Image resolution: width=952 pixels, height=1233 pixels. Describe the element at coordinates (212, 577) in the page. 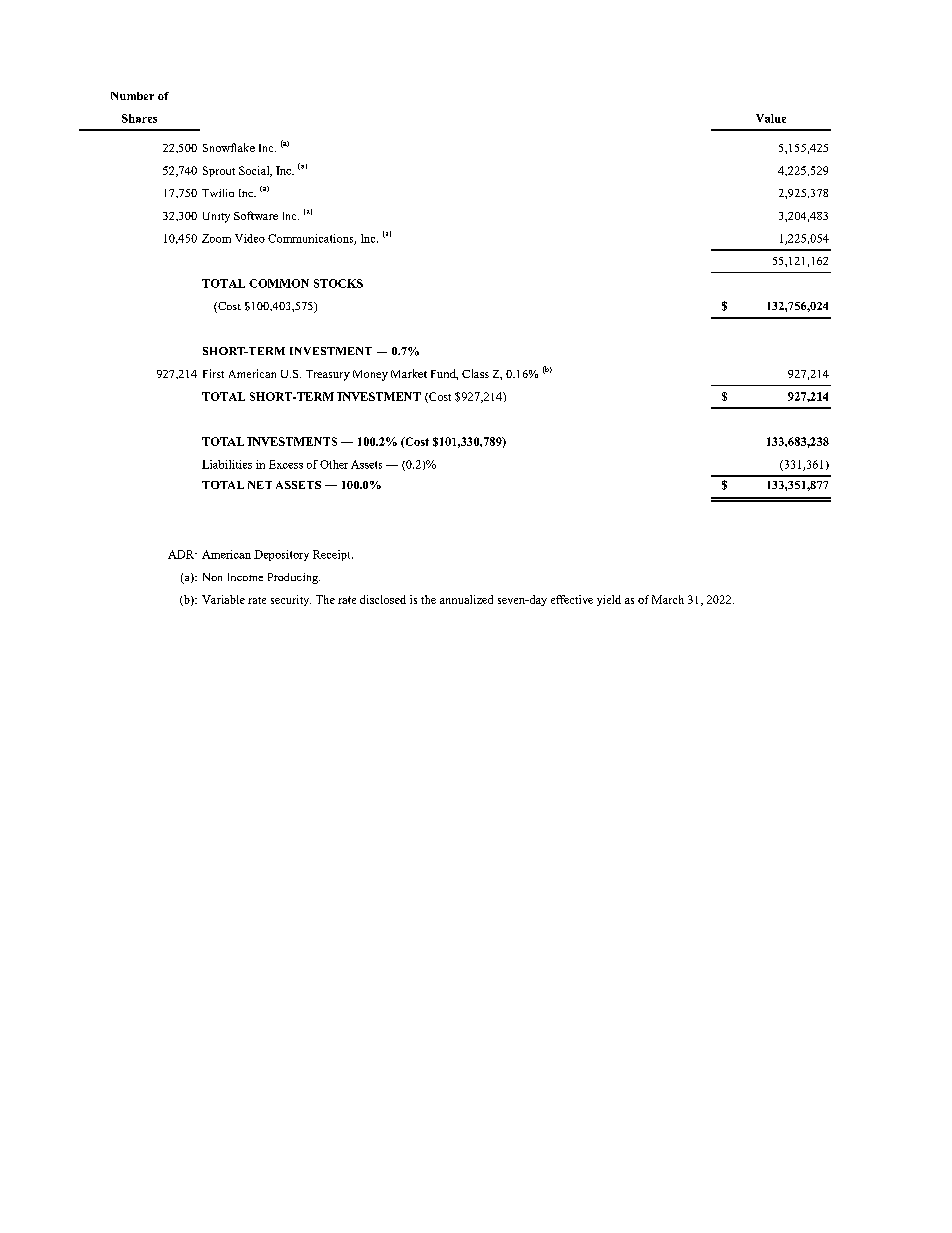

I see `Non` at that location.
